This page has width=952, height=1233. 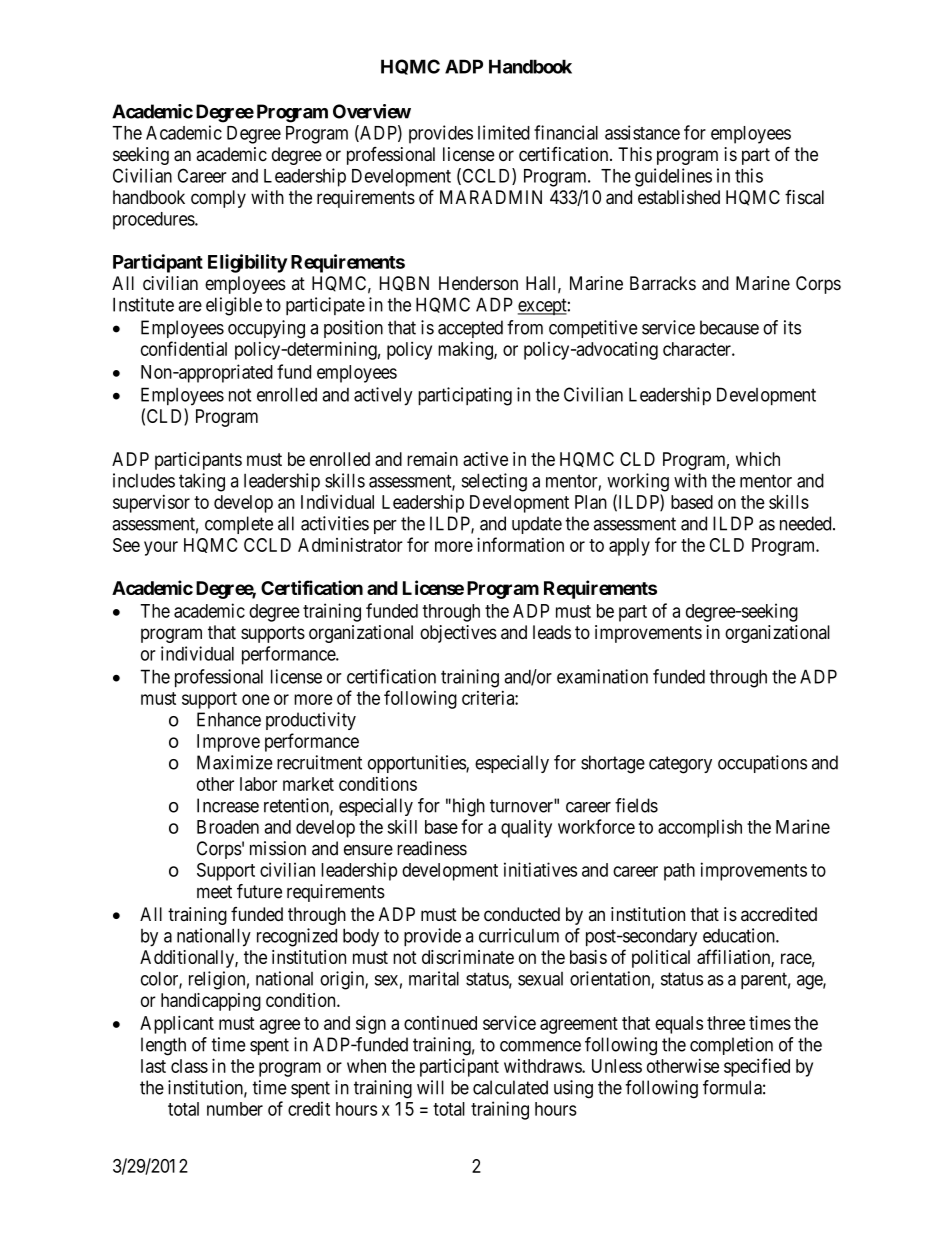 I want to click on which, so click(x=758, y=459).
